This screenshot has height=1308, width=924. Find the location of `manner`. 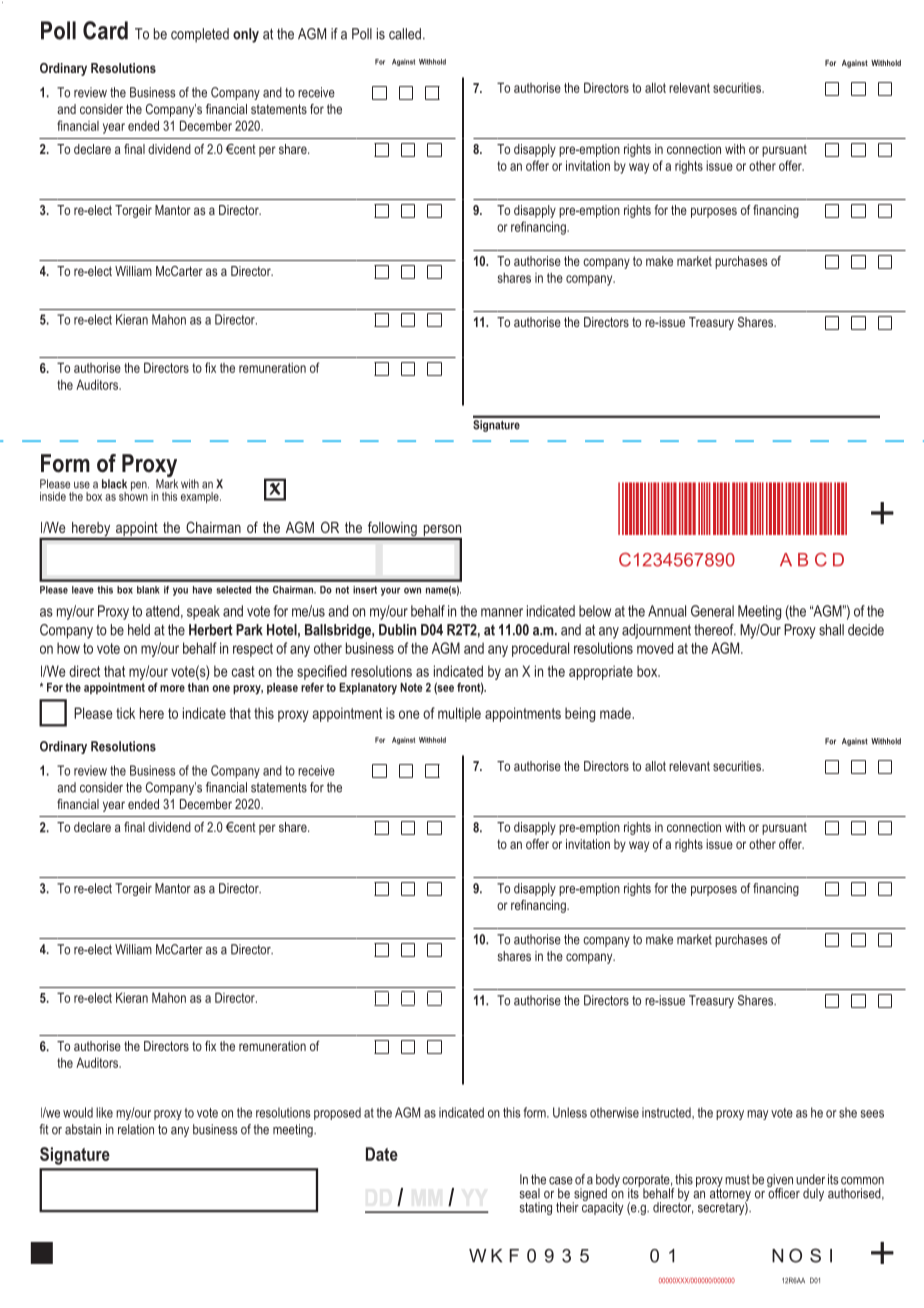

manner is located at coordinates (502, 612).
